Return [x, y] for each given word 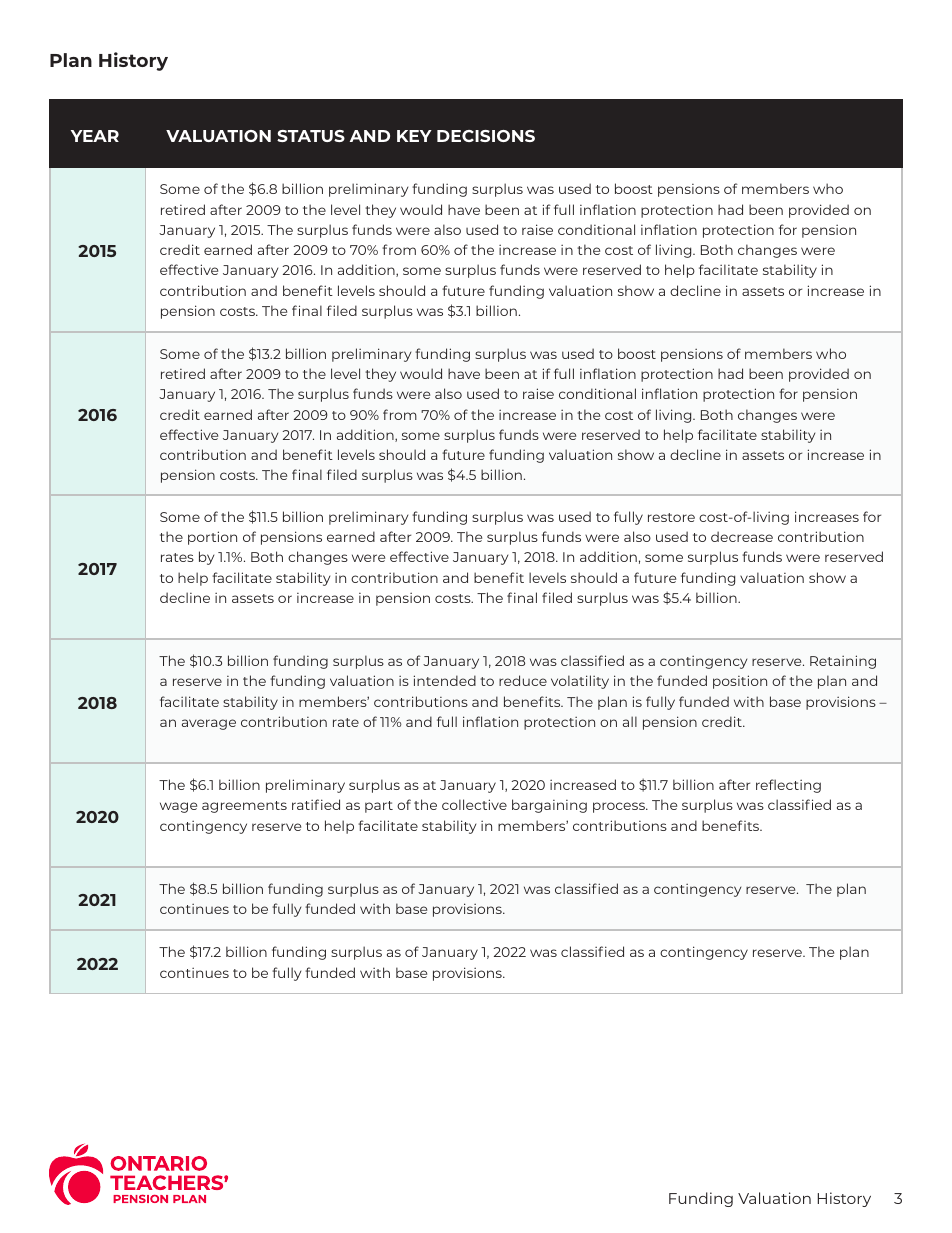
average [209, 724]
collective [474, 804]
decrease [742, 536]
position [740, 682]
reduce [523, 680]
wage [178, 807]
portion [212, 538]
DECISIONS [486, 136]
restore [671, 517]
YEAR [95, 136]
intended [445, 680]
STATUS [311, 136]
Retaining [843, 662]
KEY [414, 136]
